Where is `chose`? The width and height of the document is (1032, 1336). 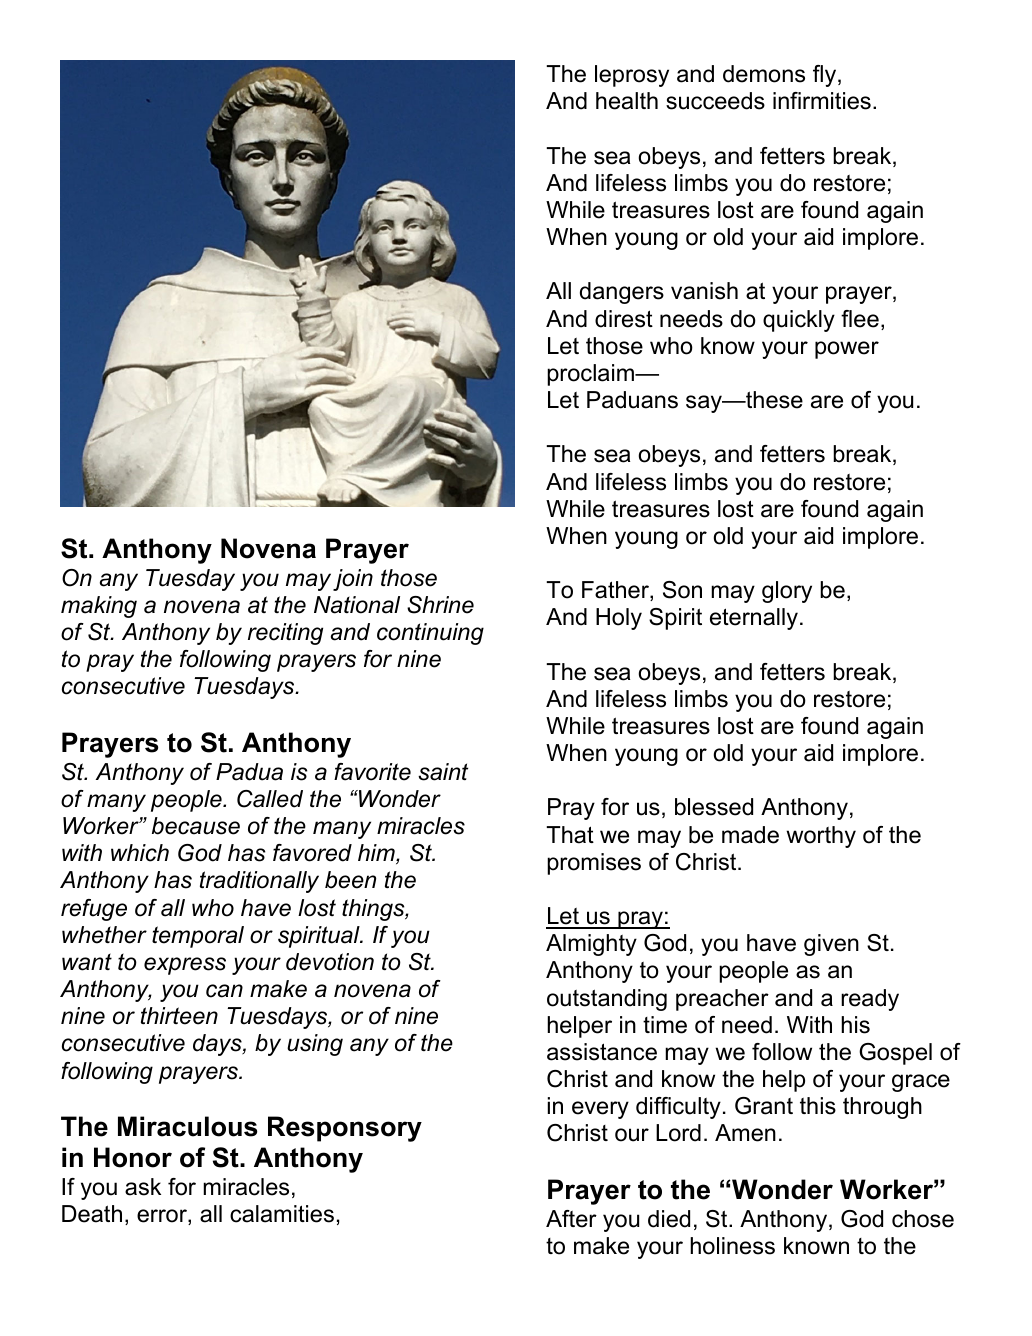 chose is located at coordinates (923, 1219).
